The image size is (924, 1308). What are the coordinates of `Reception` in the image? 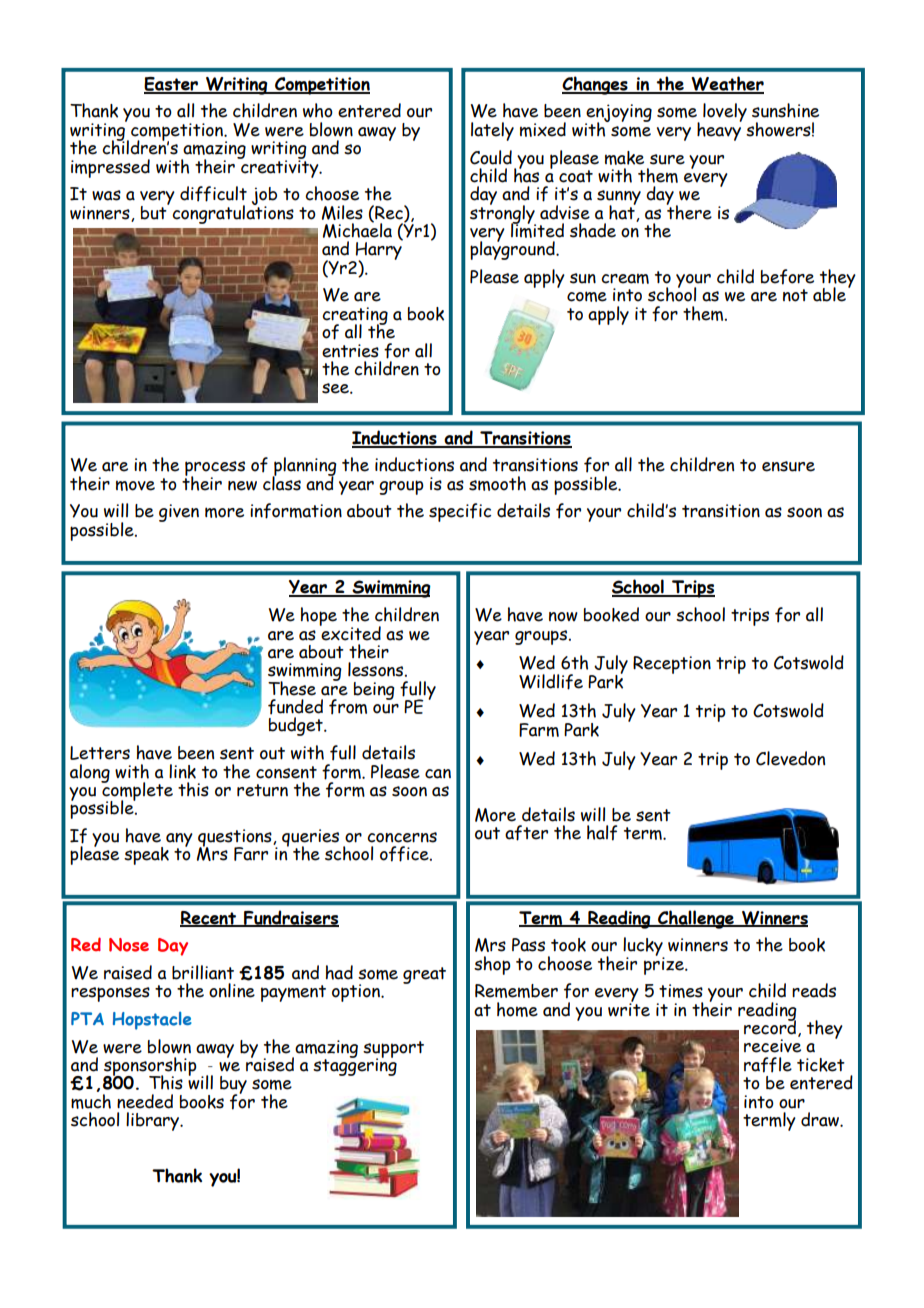 It's located at (672, 665).
